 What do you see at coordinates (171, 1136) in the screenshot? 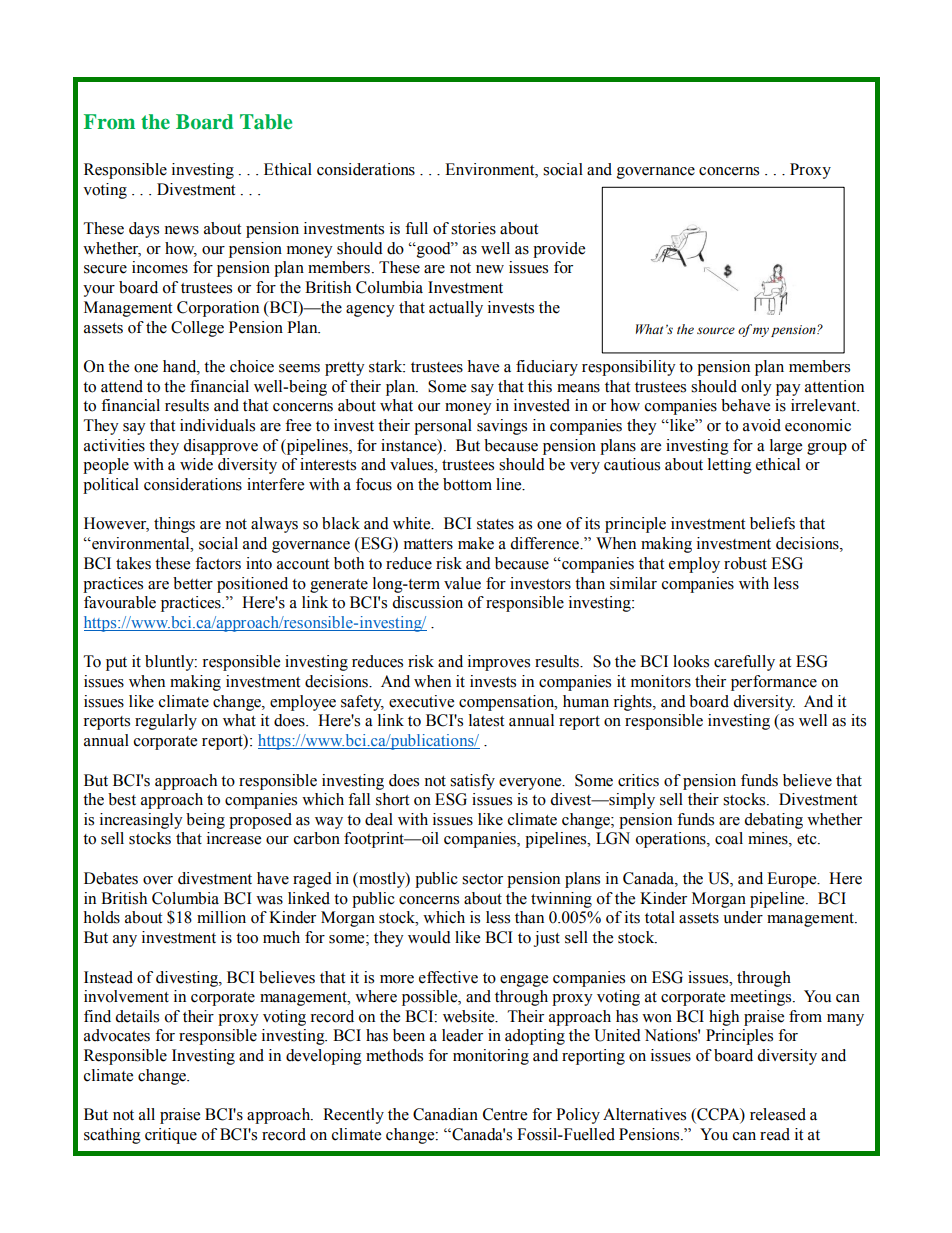
I see `critique` at bounding box center [171, 1136].
